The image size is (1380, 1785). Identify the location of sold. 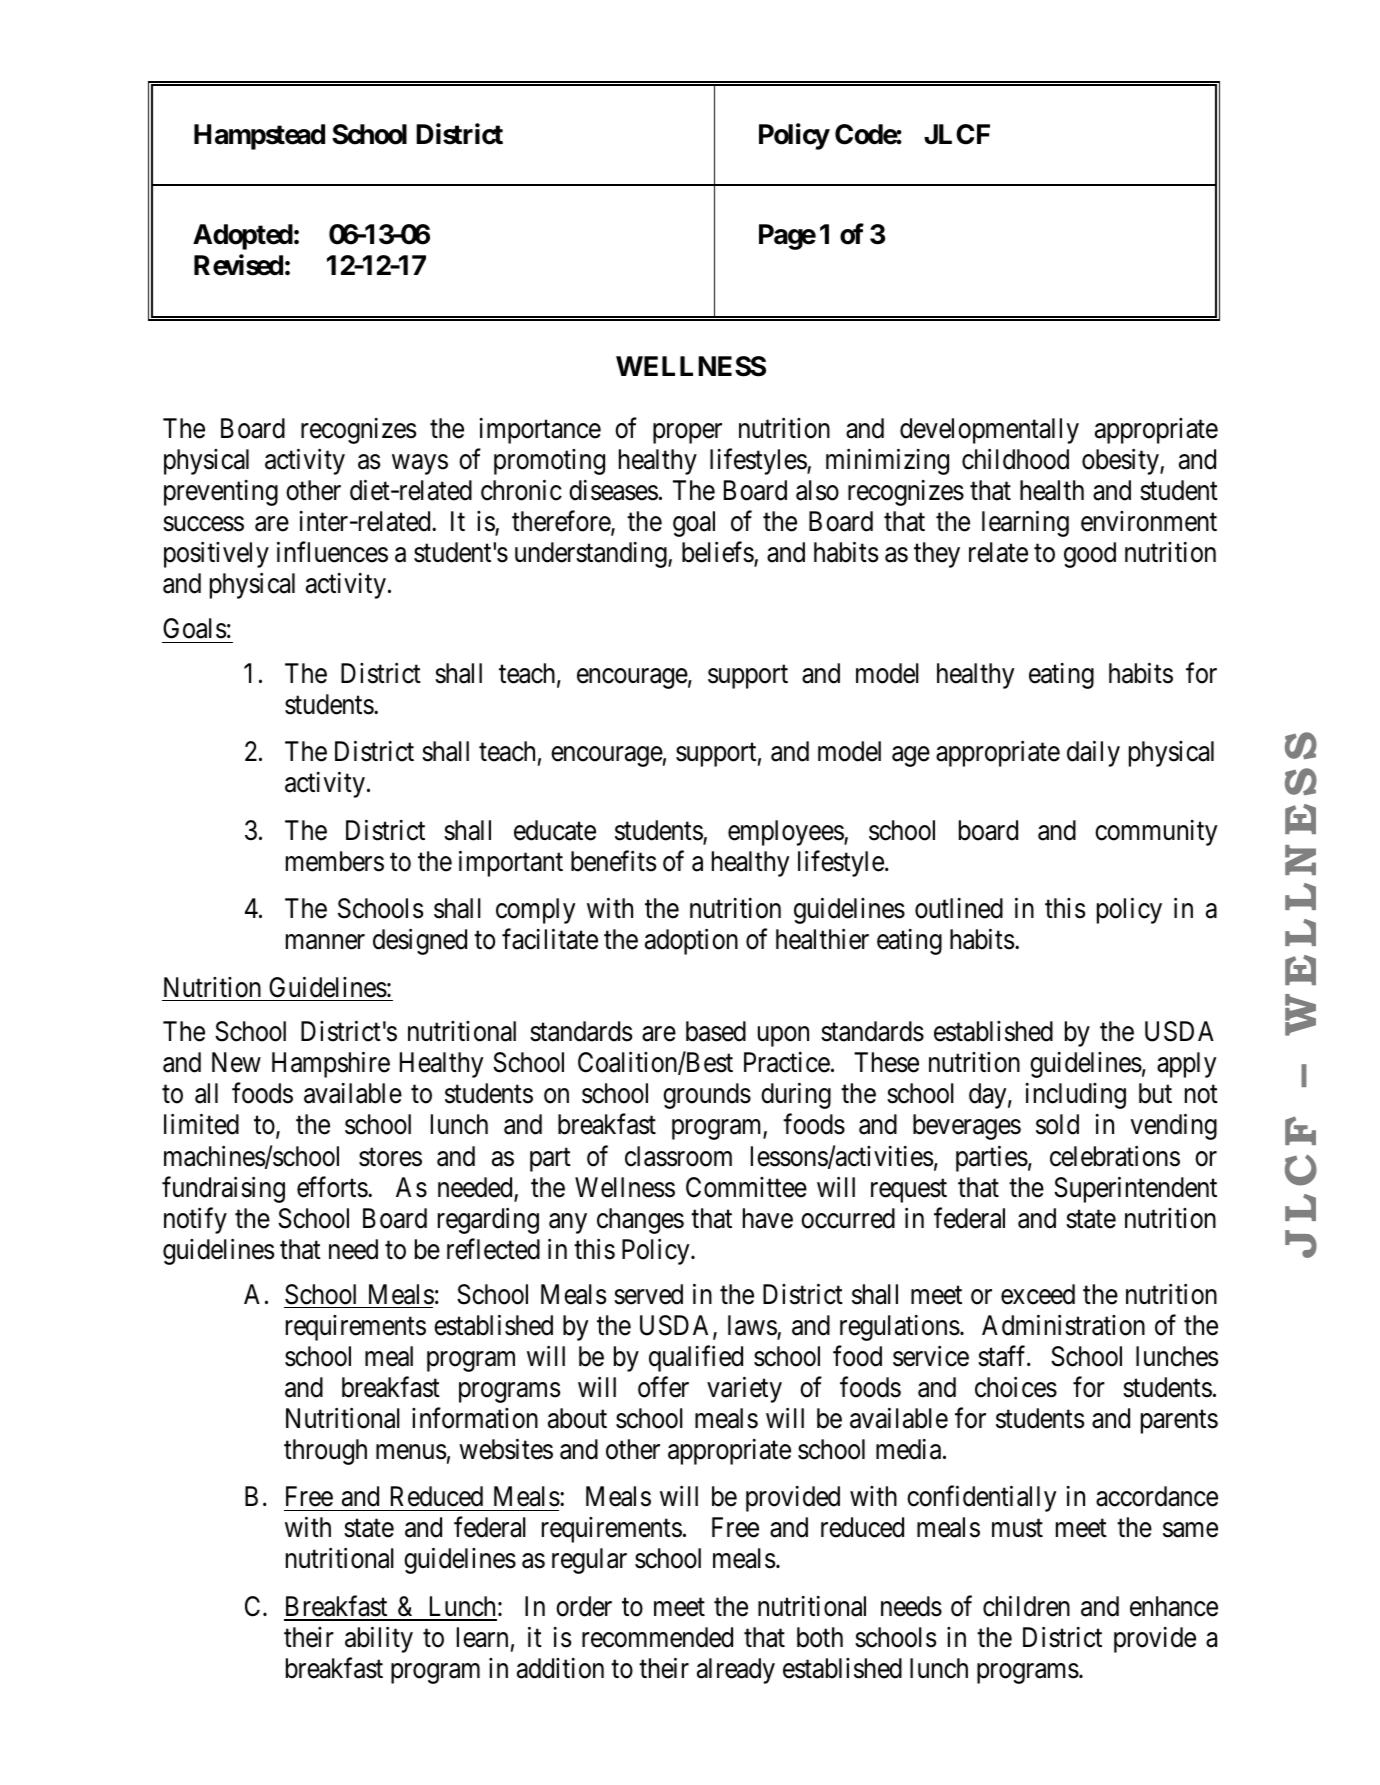
(1057, 1124).
